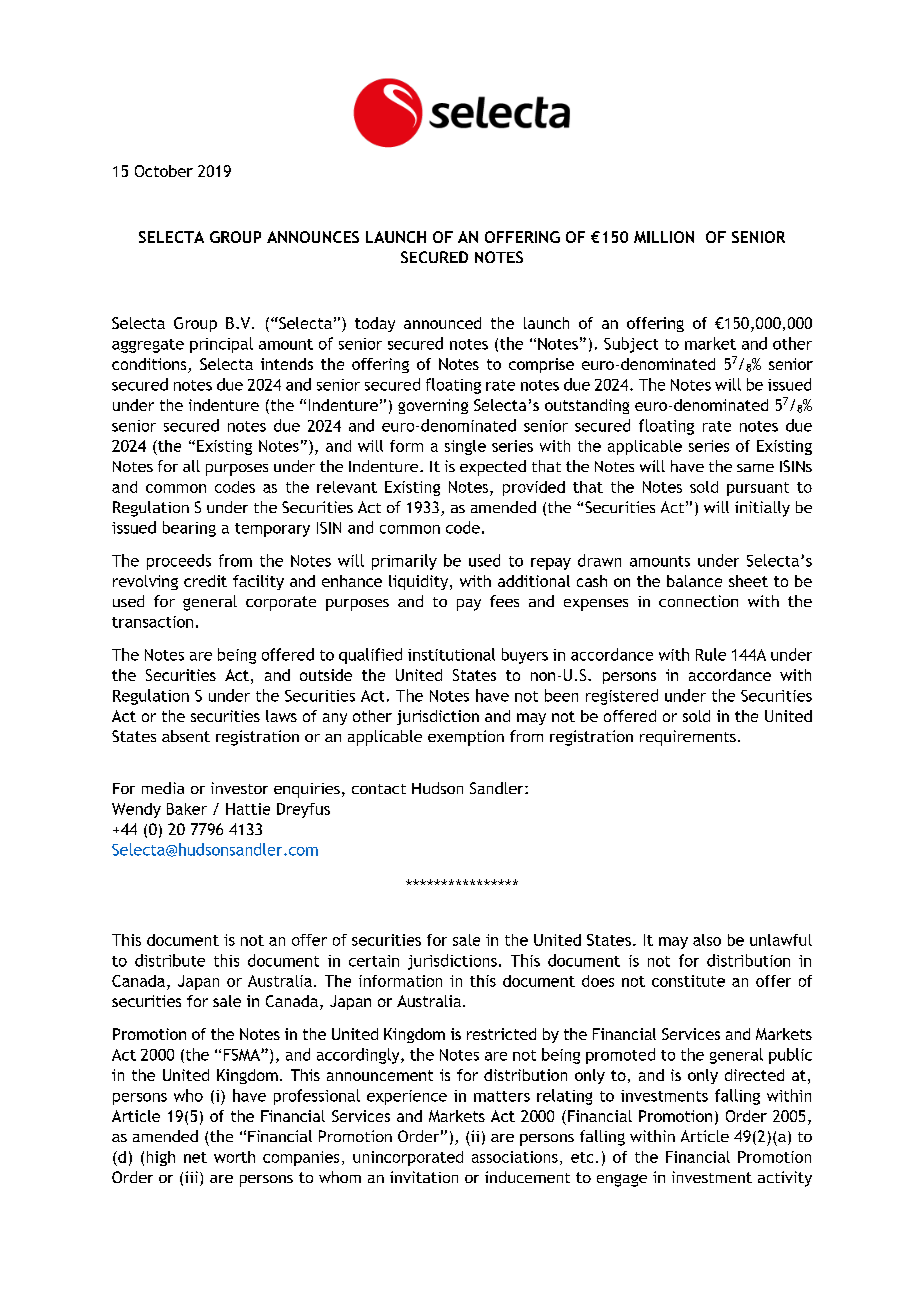  What do you see at coordinates (688, 738) in the document?
I see `requirements` at bounding box center [688, 738].
